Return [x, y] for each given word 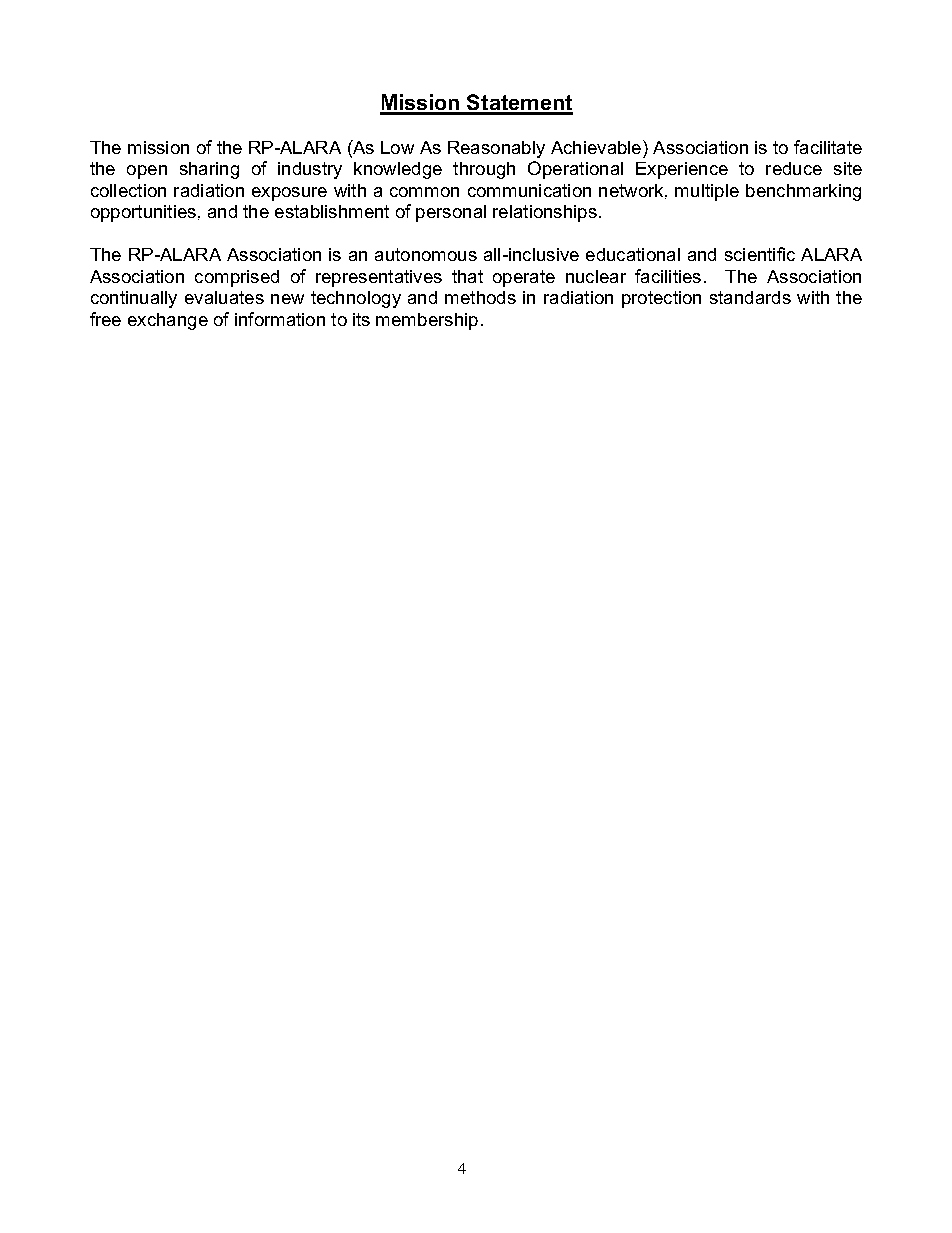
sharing [209, 170]
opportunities [143, 213]
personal [451, 213]
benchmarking [803, 192]
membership [427, 321]
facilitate [828, 147]
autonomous [426, 254]
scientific [760, 254]
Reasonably [496, 149]
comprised [237, 278]
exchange [168, 321]
